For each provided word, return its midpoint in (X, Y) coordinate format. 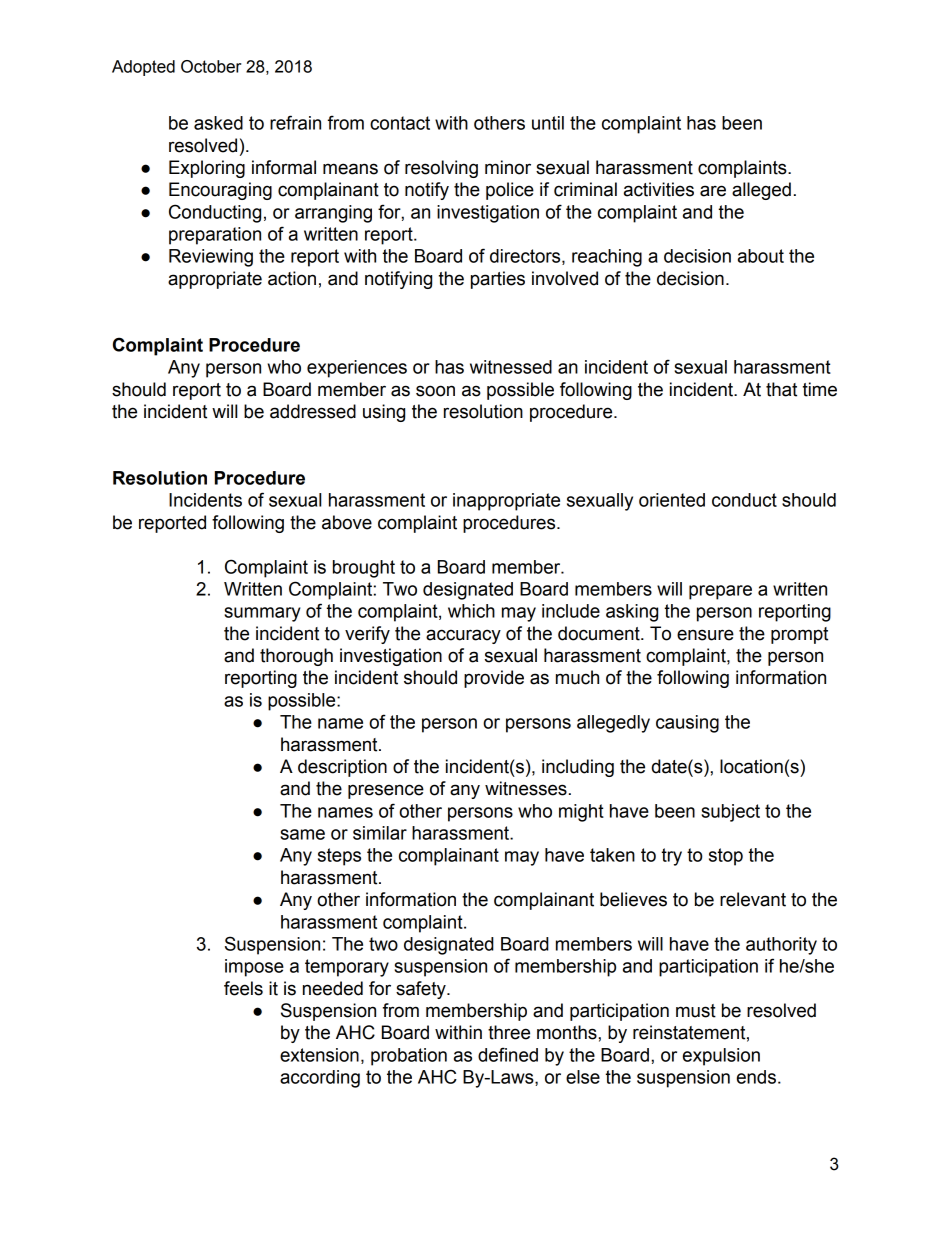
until (548, 123)
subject (730, 813)
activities (659, 189)
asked (218, 123)
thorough (296, 657)
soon (435, 391)
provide (494, 679)
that (781, 389)
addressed (313, 411)
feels (243, 988)
